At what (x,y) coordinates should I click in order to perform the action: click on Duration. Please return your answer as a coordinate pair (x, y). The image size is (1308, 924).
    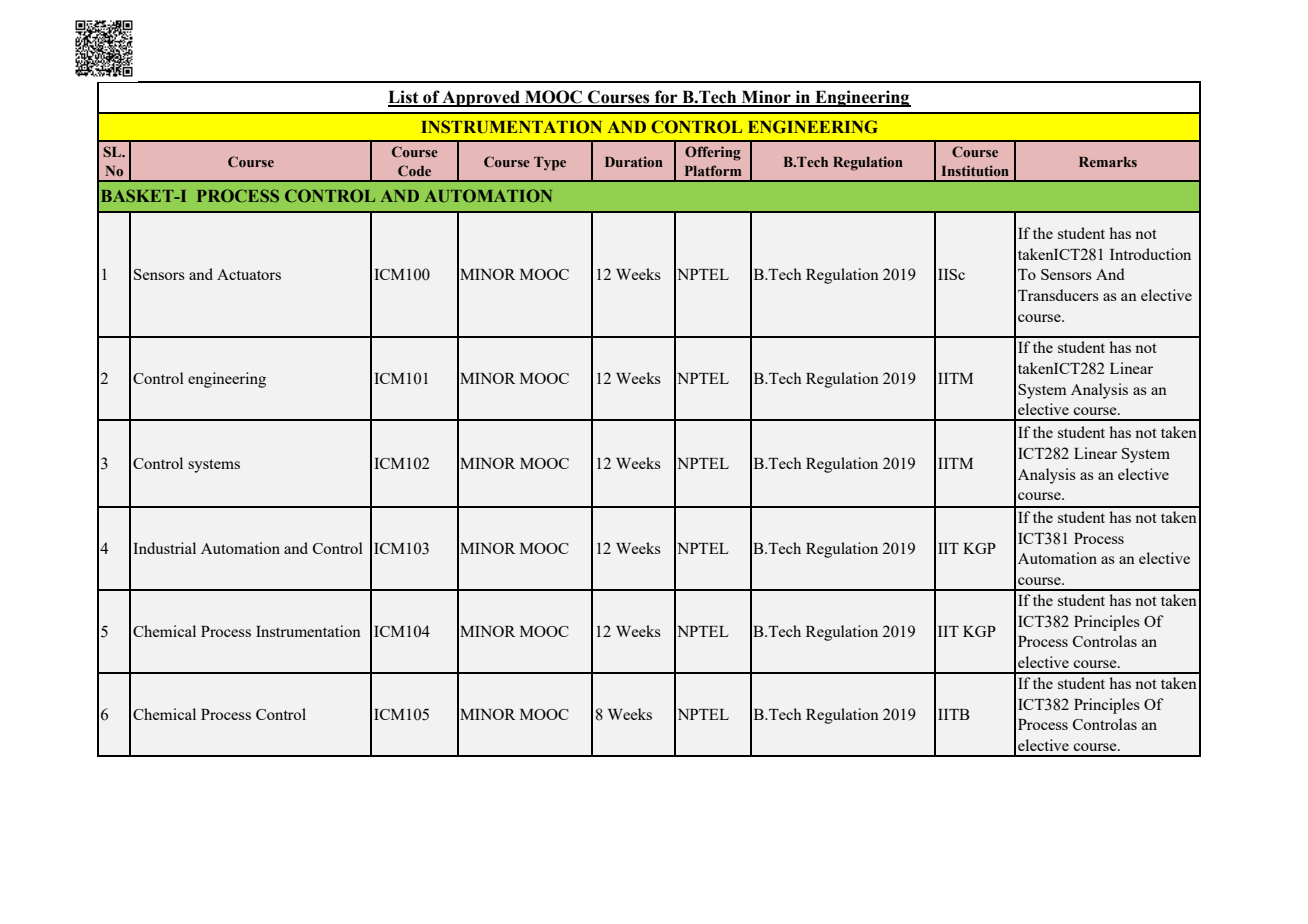
    Looking at the image, I should click on (634, 161).
